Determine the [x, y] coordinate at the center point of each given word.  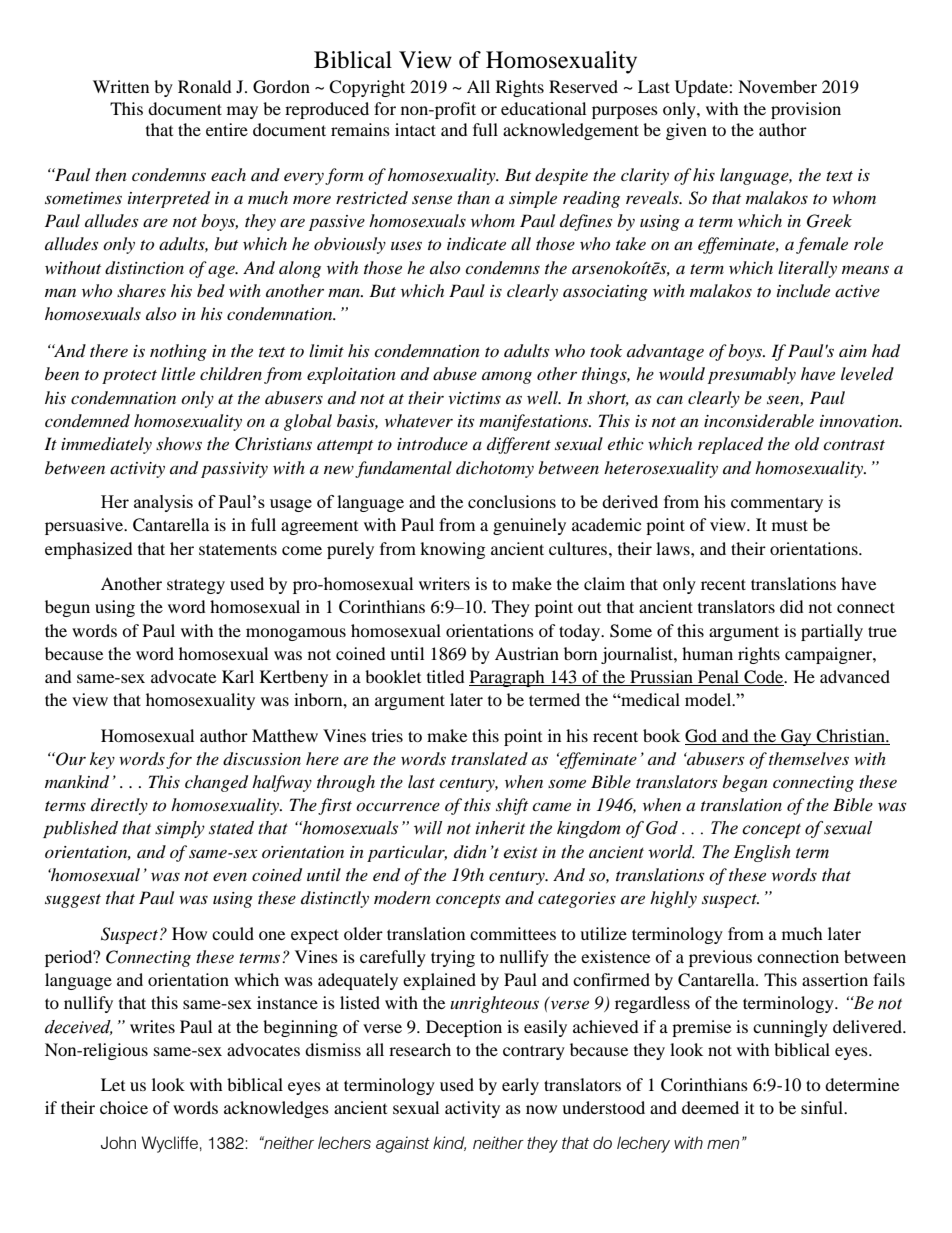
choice [124, 1107]
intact [415, 129]
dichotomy [495, 469]
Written [121, 86]
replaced [730, 445]
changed [216, 783]
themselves [809, 758]
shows [179, 443]
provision [806, 110]
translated [489, 758]
